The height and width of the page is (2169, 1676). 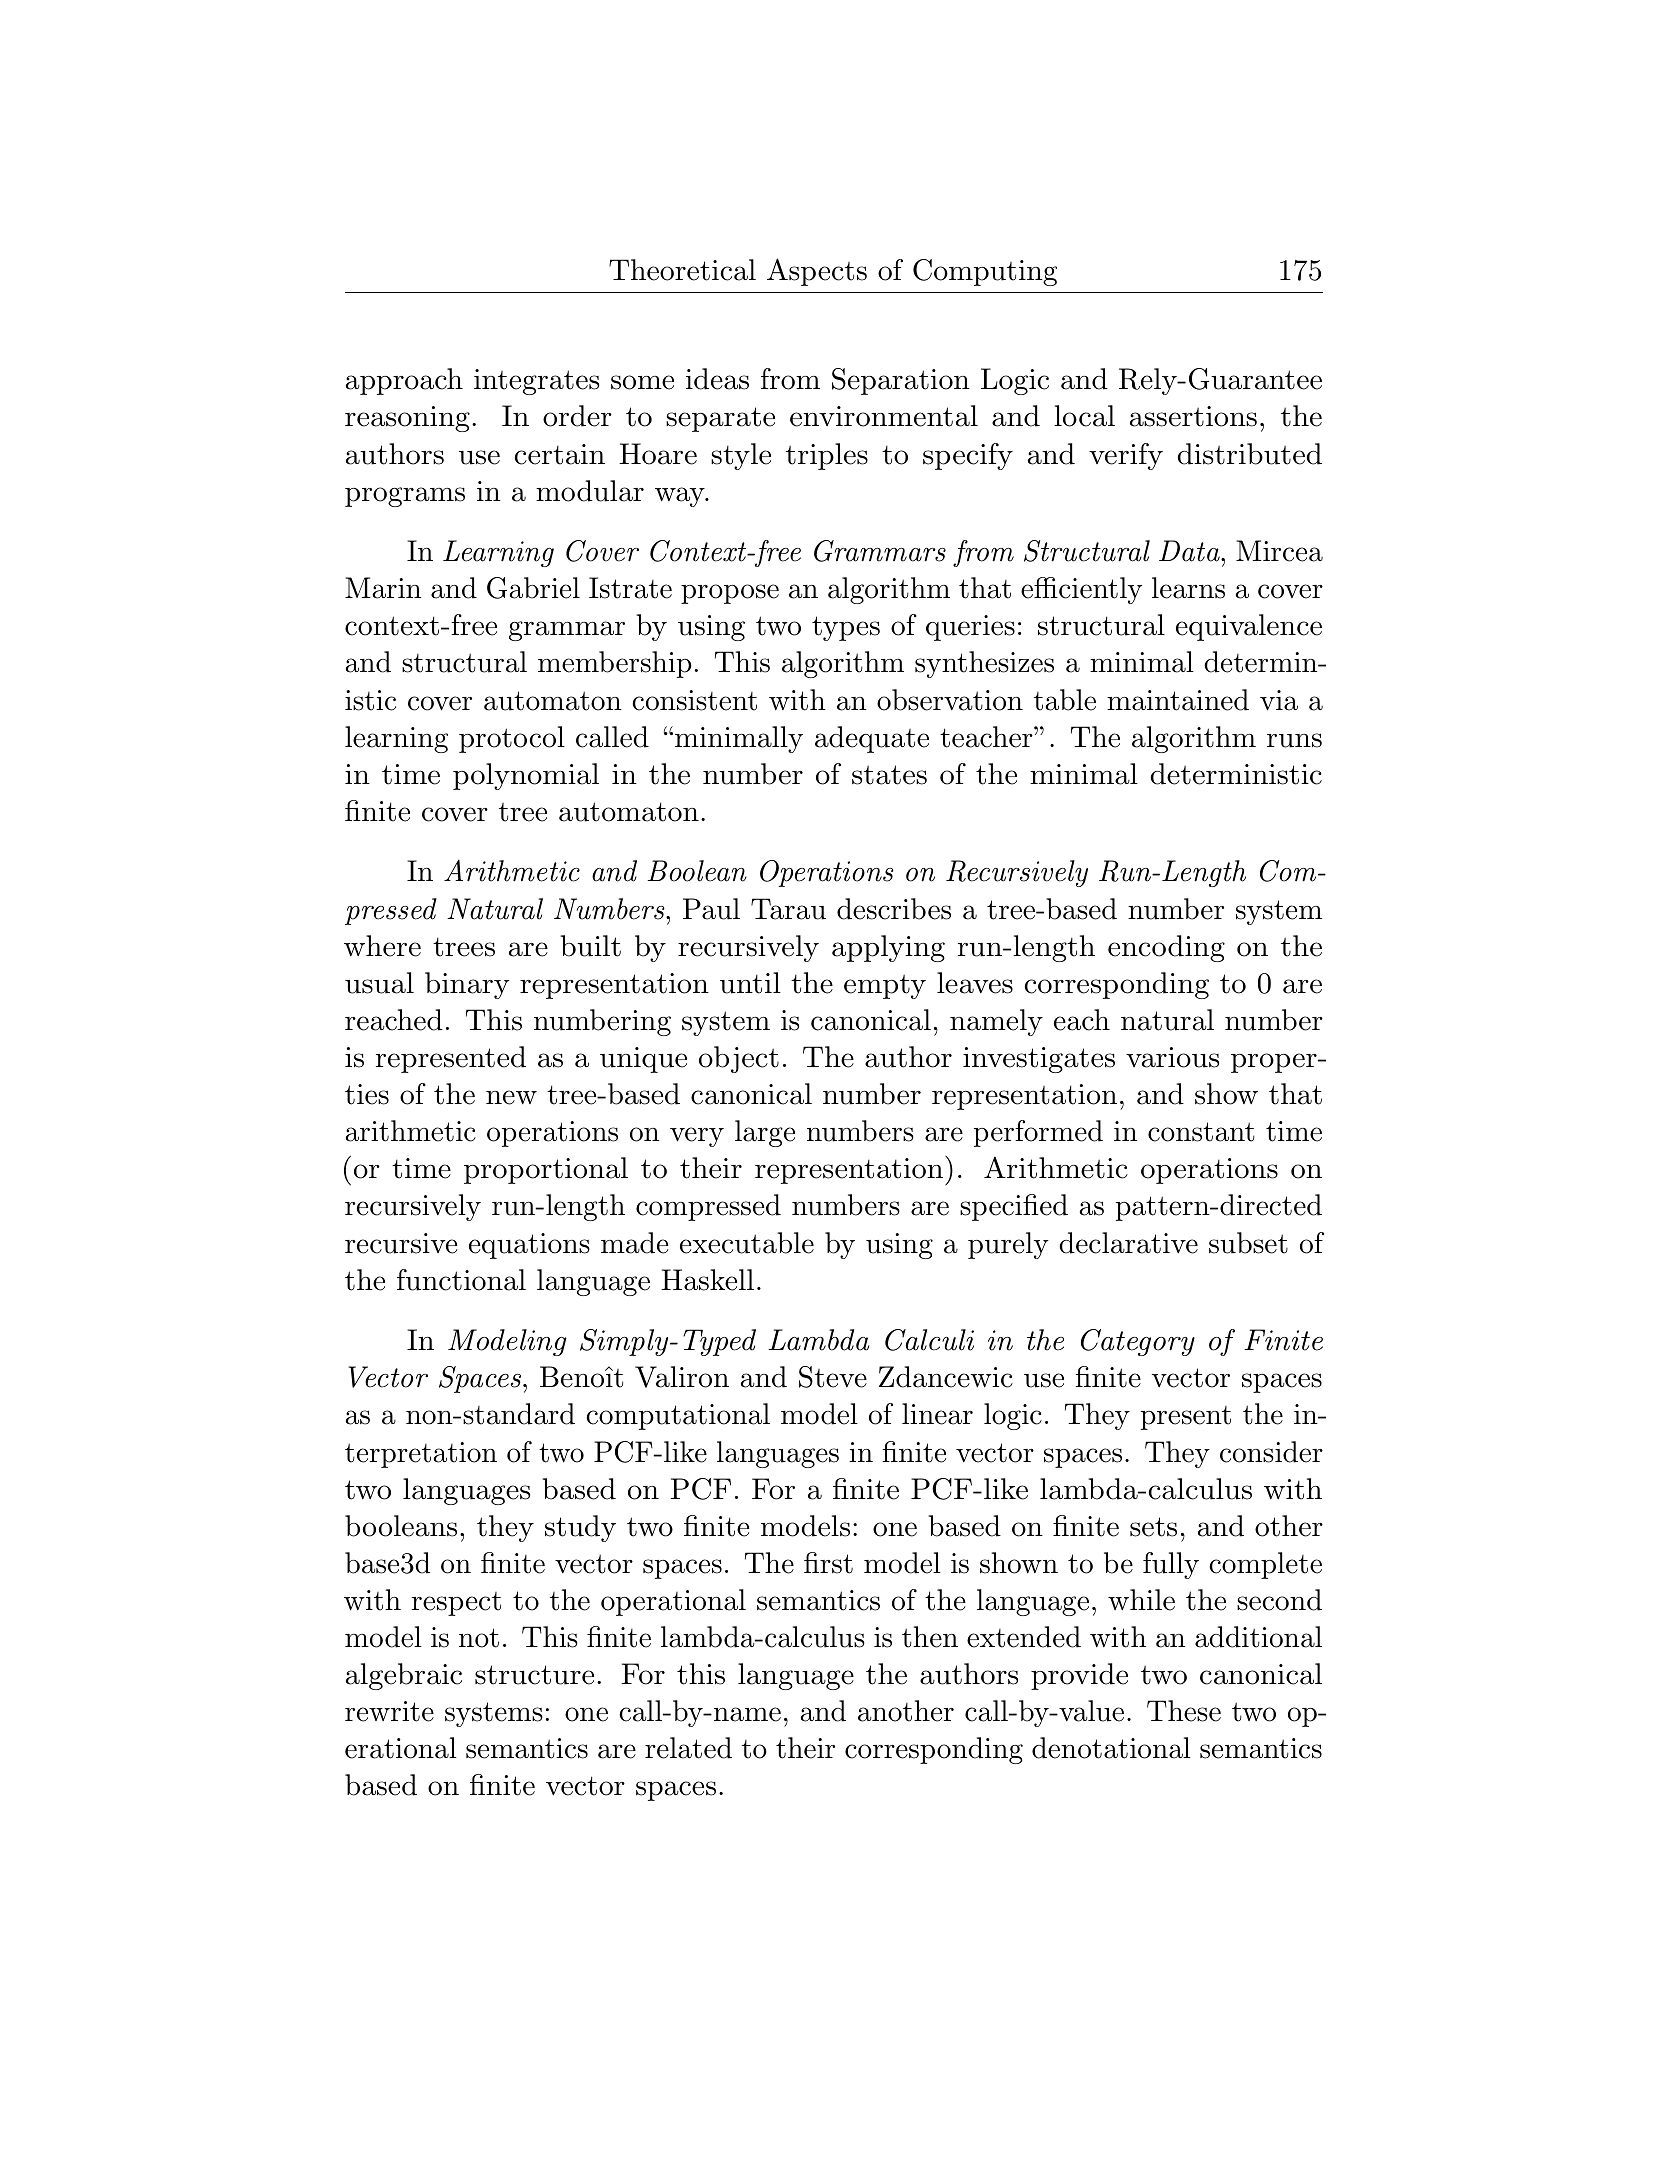 What do you see at coordinates (1138, 1342) in the page?
I see `Category` at bounding box center [1138, 1342].
